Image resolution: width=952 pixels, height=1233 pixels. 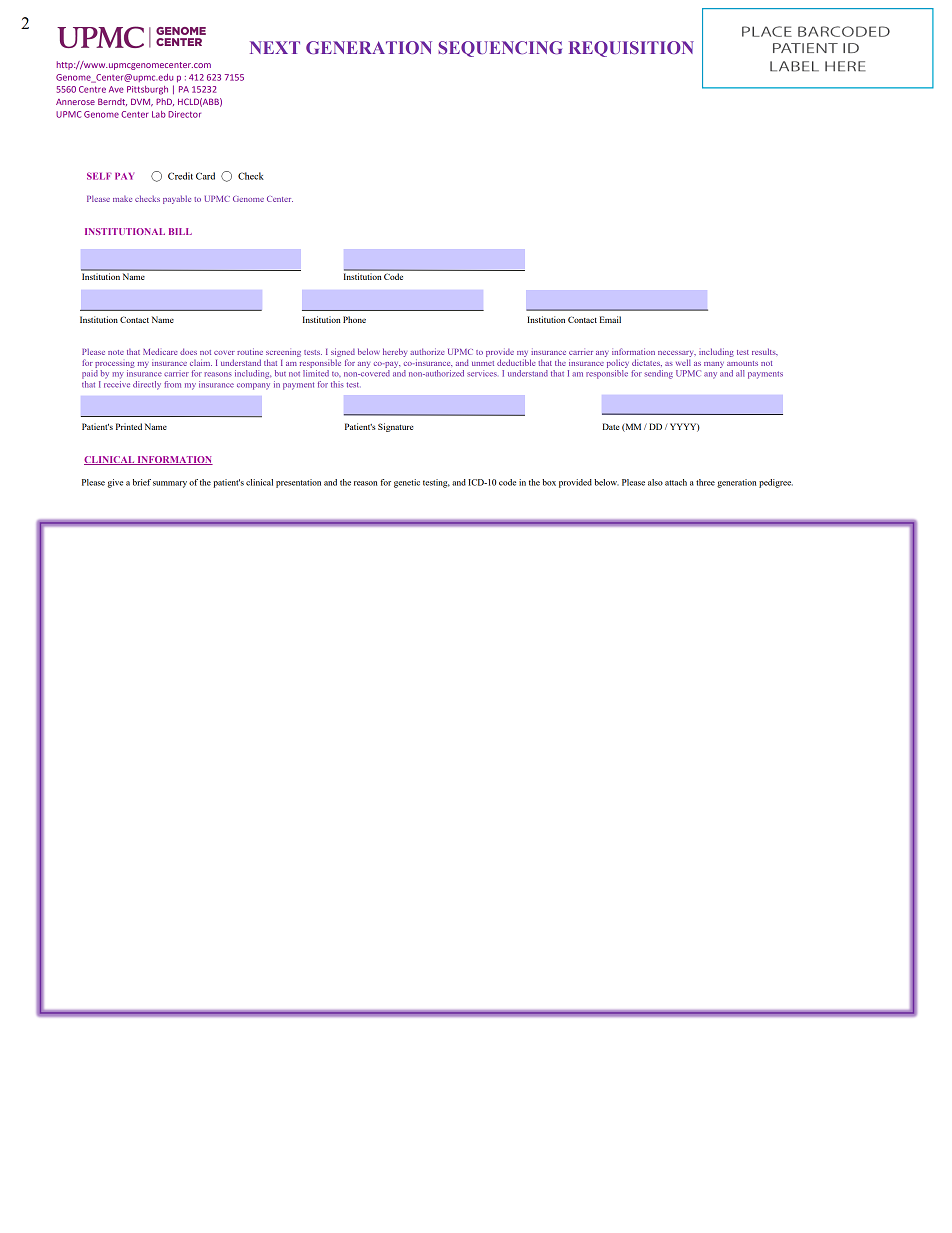 What do you see at coordinates (180, 231) in the document?
I see `BILL` at bounding box center [180, 231].
